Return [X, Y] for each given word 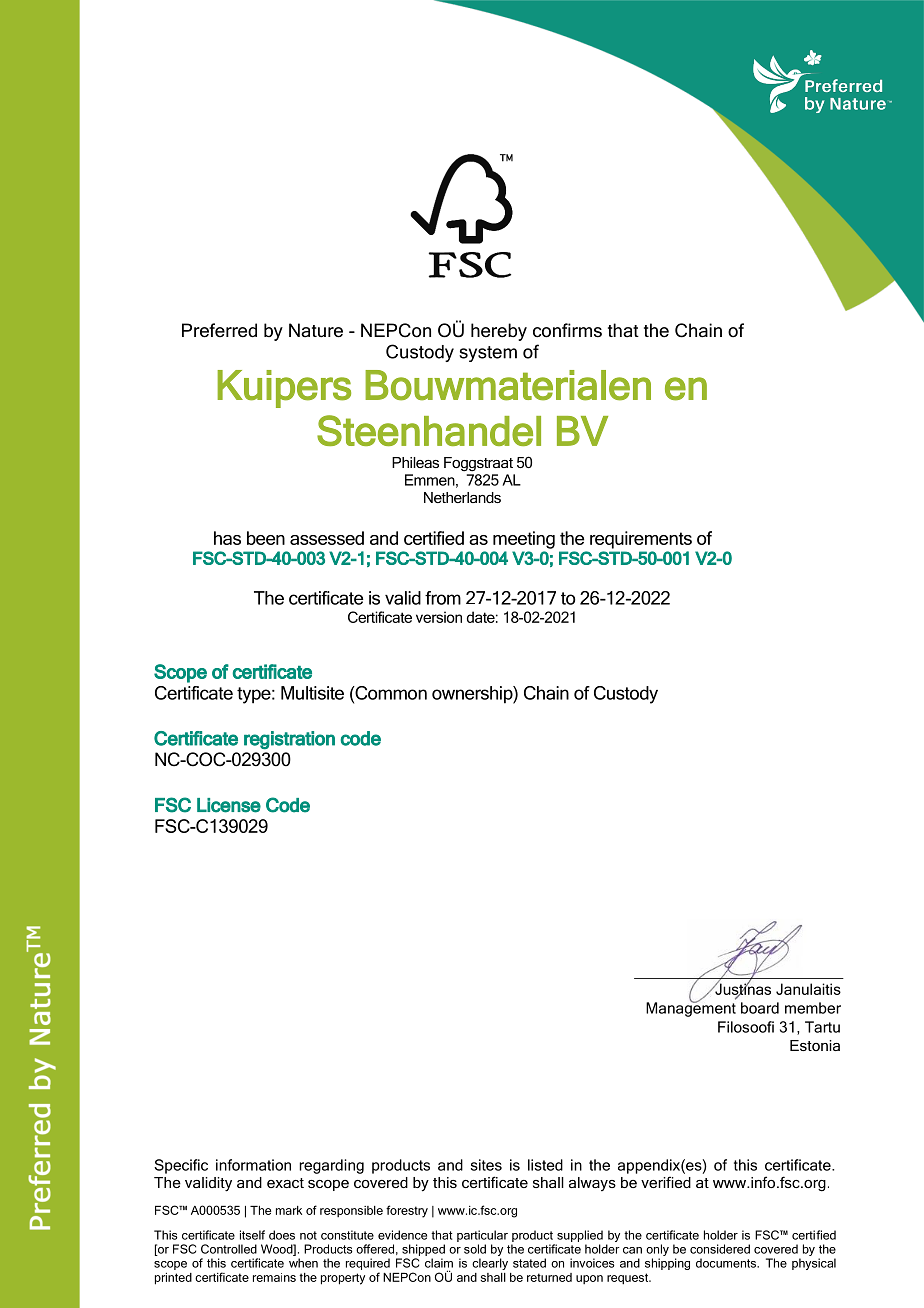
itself [252, 1235]
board [760, 1008]
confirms [567, 330]
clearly [490, 1264]
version [439, 617]
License [229, 805]
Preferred [219, 330]
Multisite [312, 693]
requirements [641, 540]
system [488, 354]
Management [691, 1008]
